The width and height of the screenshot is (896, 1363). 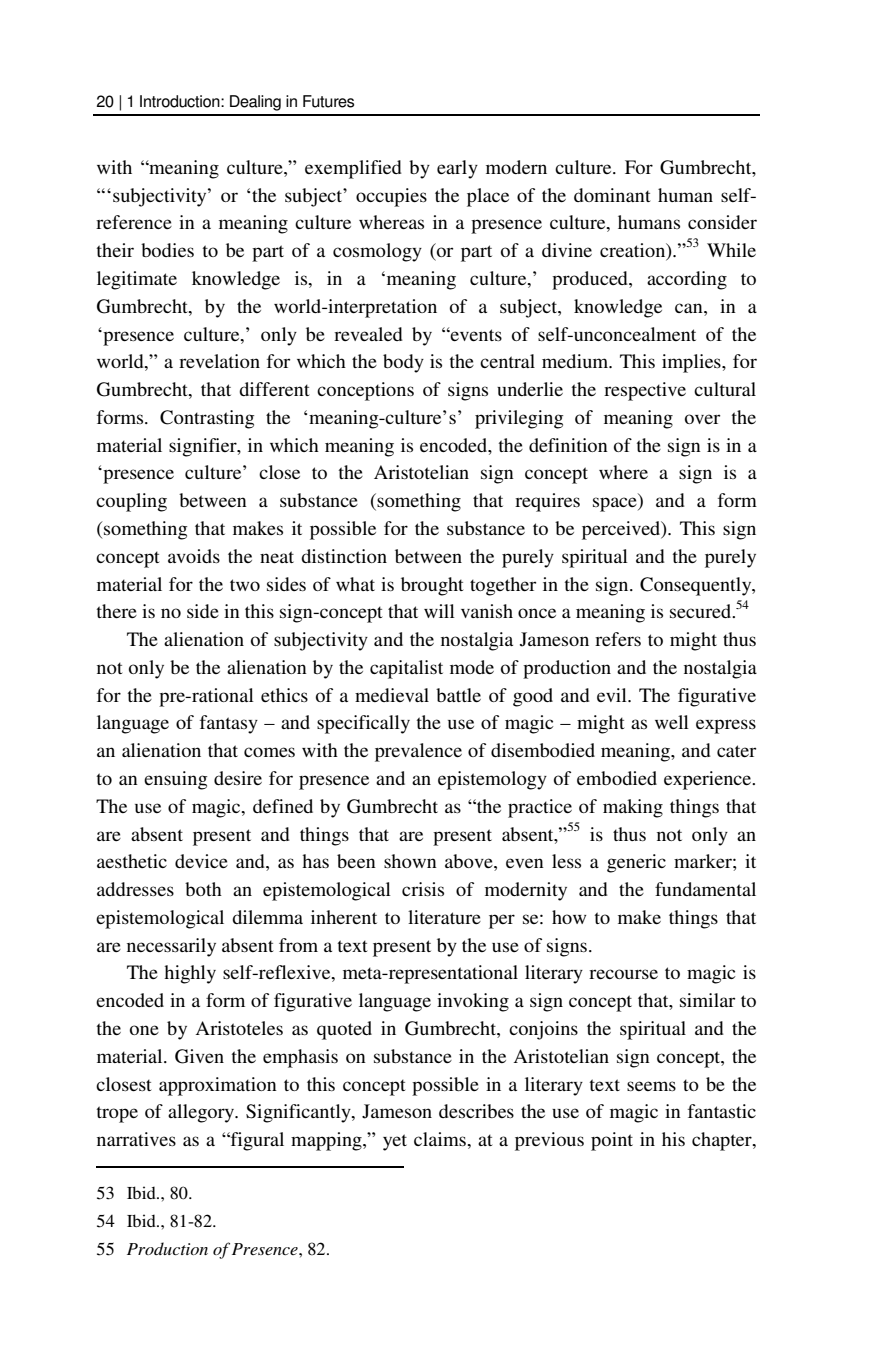 What do you see at coordinates (441, 1139) in the screenshot?
I see `claims` at bounding box center [441, 1139].
